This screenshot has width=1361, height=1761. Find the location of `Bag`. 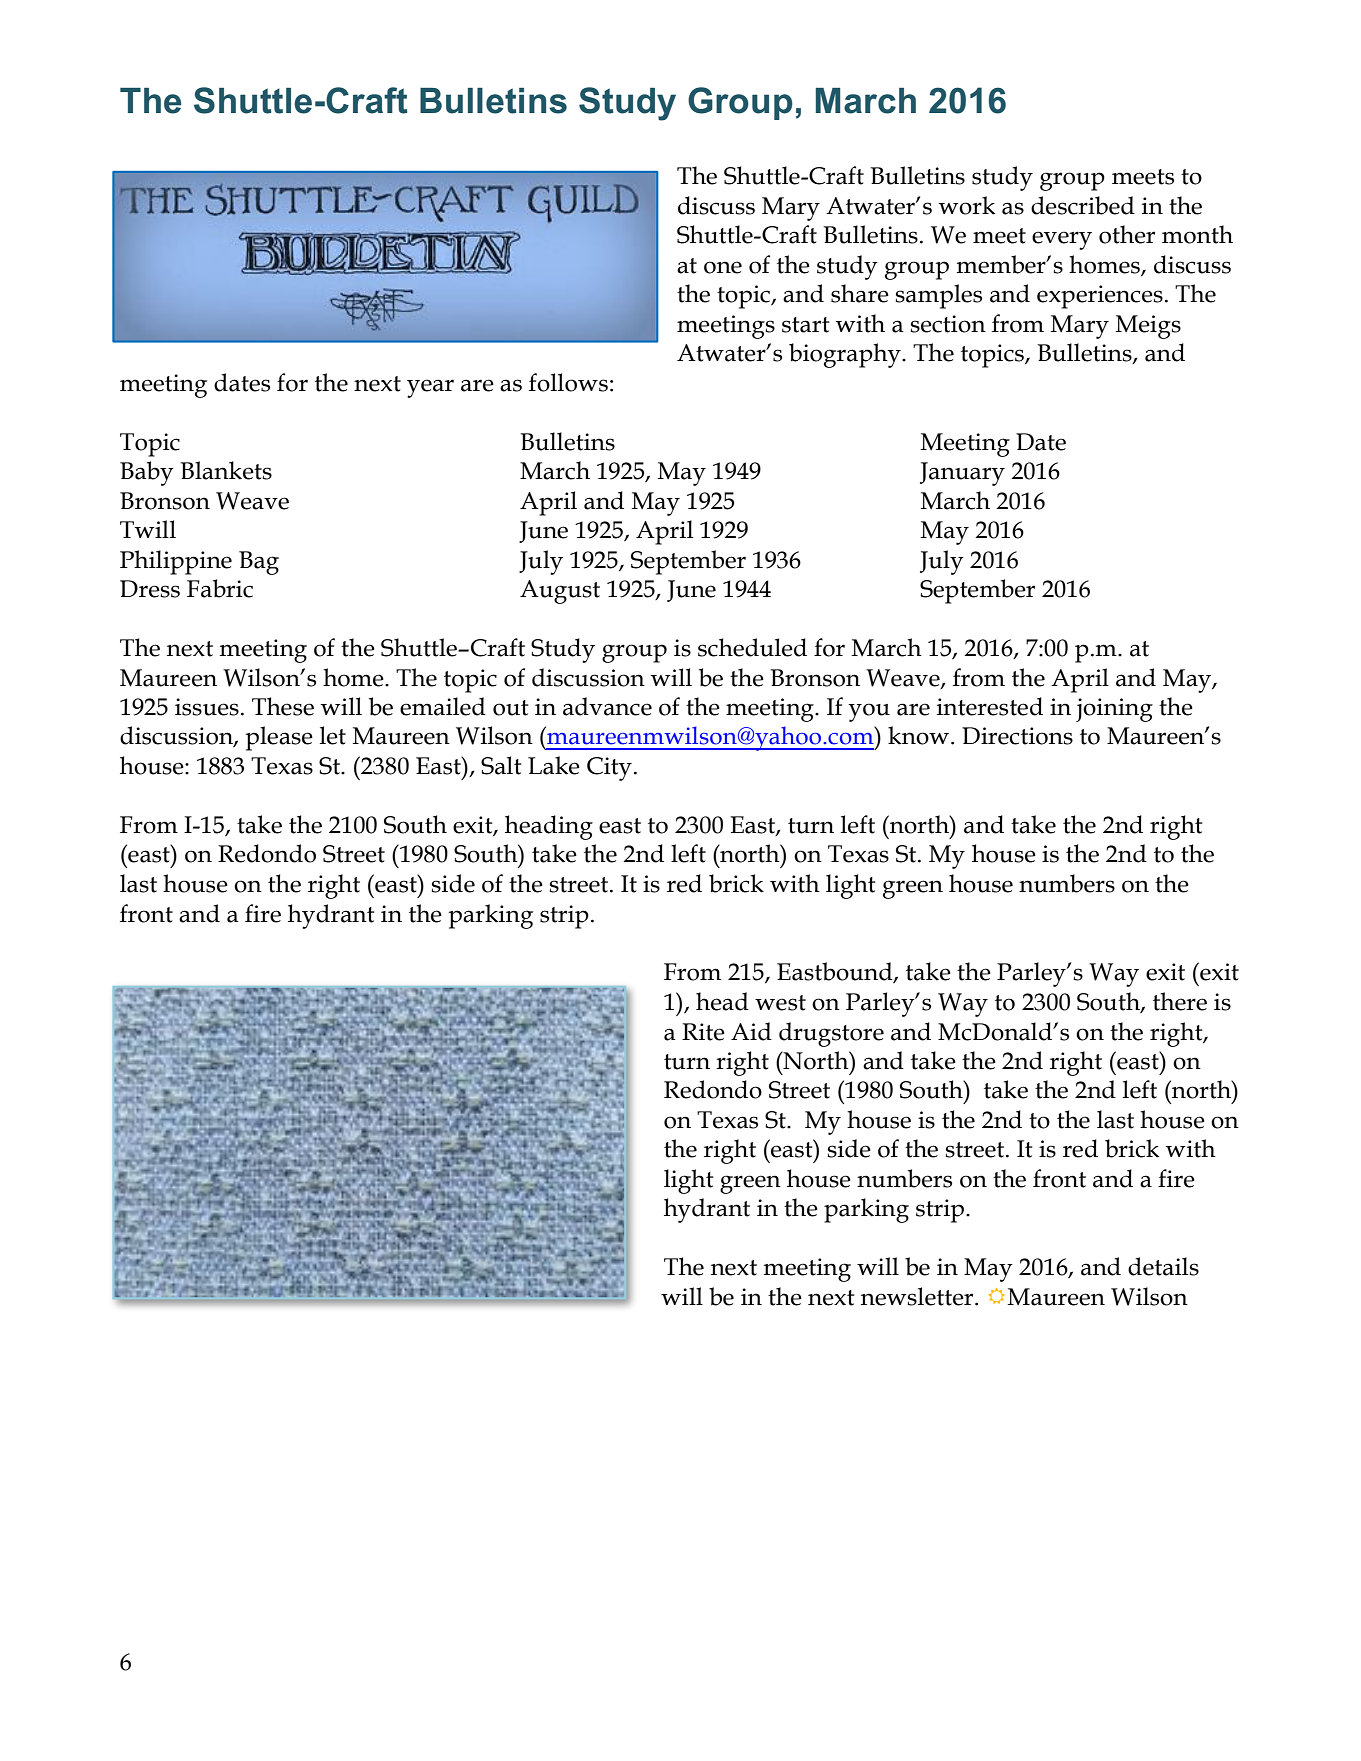

Bag is located at coordinates (259, 563).
